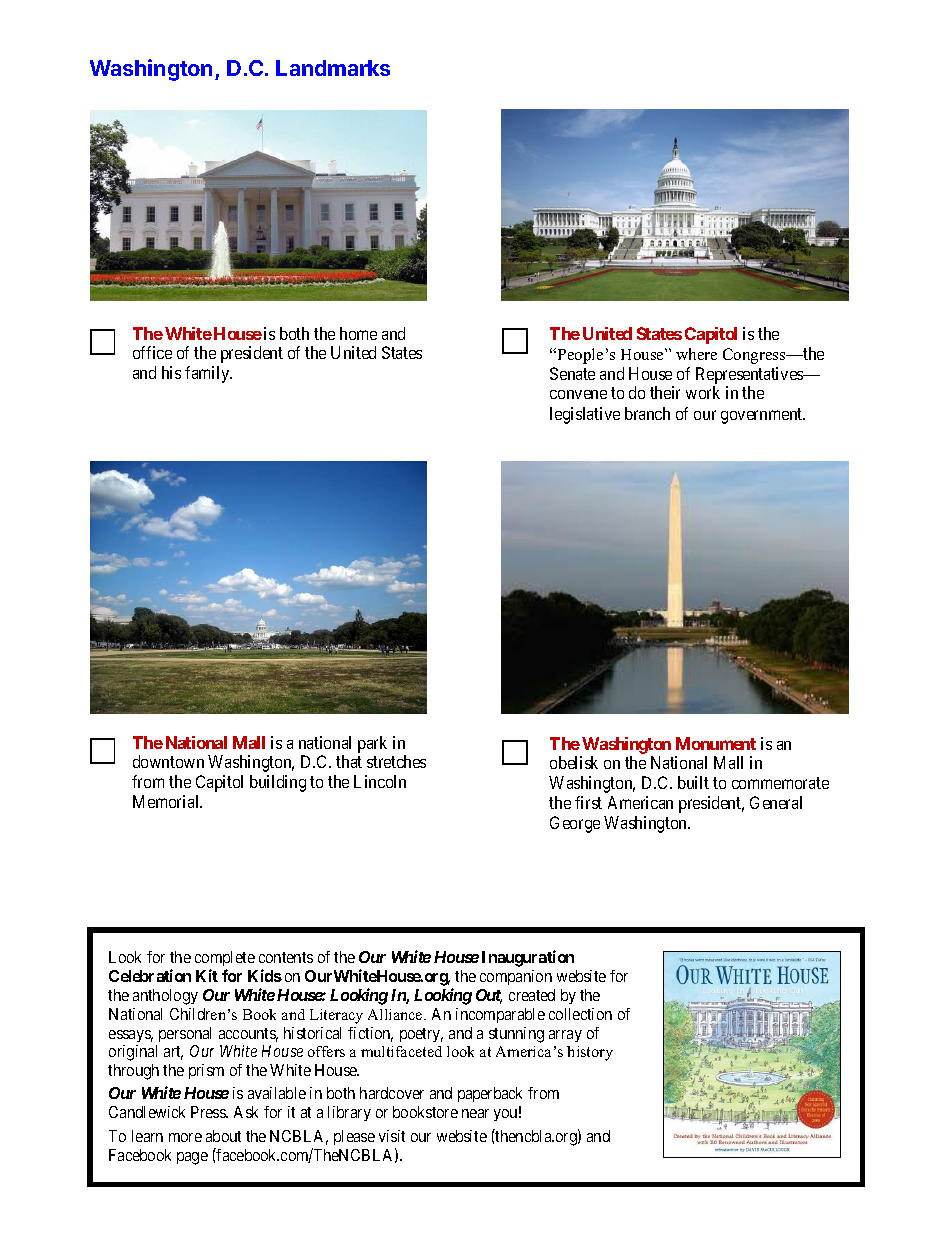  Describe the element at coordinates (358, 333) in the image. I see `home` at that location.
